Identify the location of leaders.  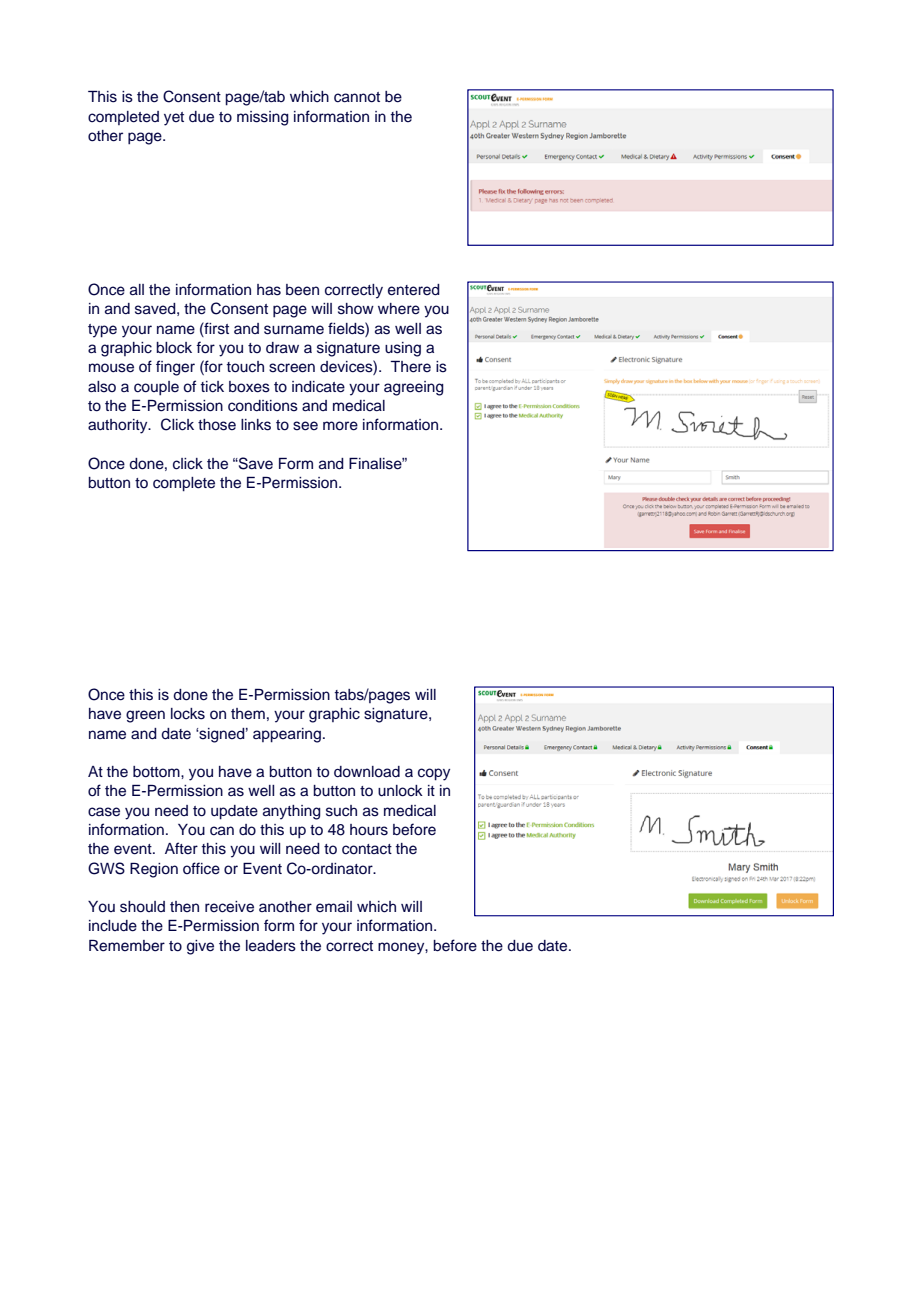
(271, 946).
